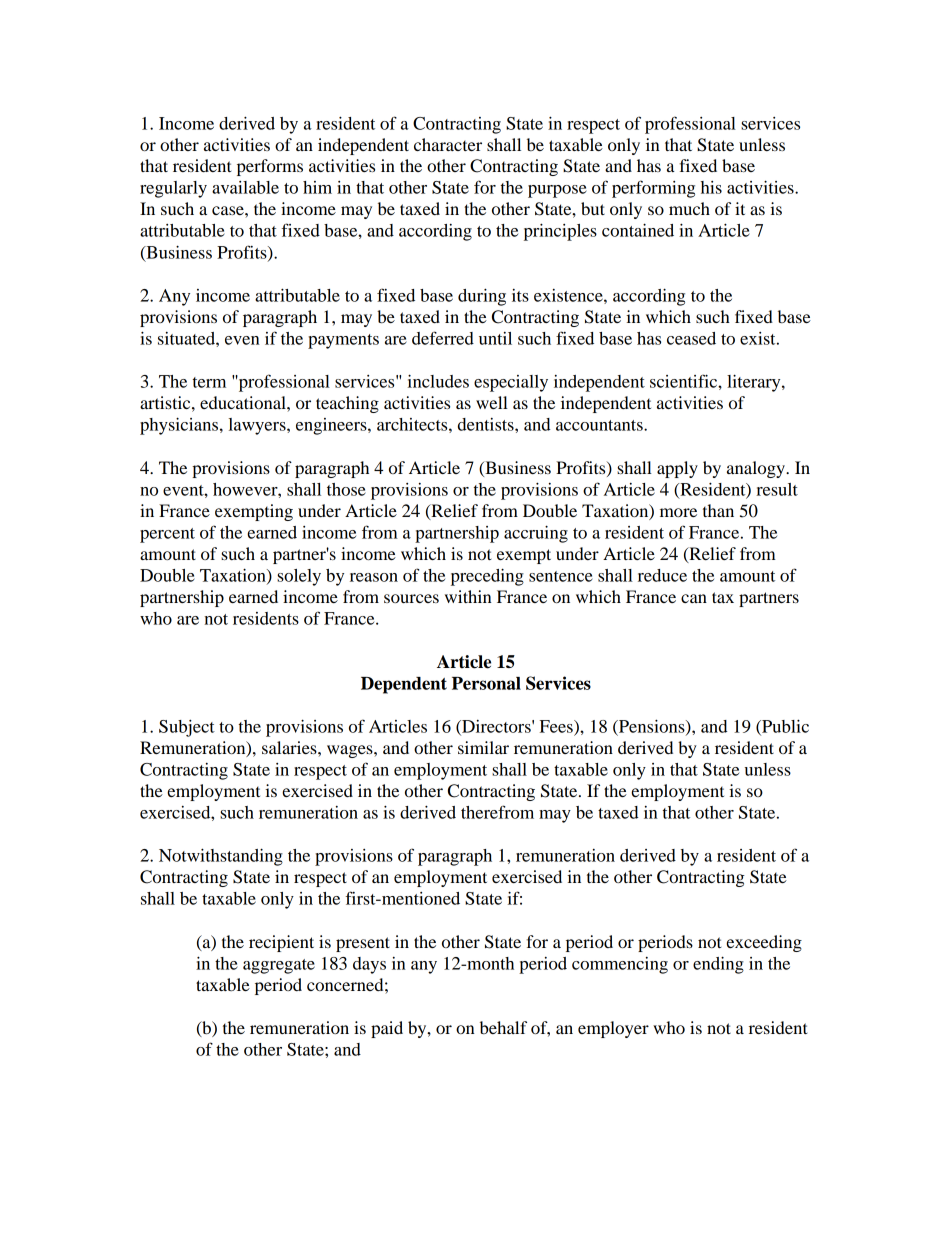  What do you see at coordinates (711, 187) in the page?
I see `his` at bounding box center [711, 187].
